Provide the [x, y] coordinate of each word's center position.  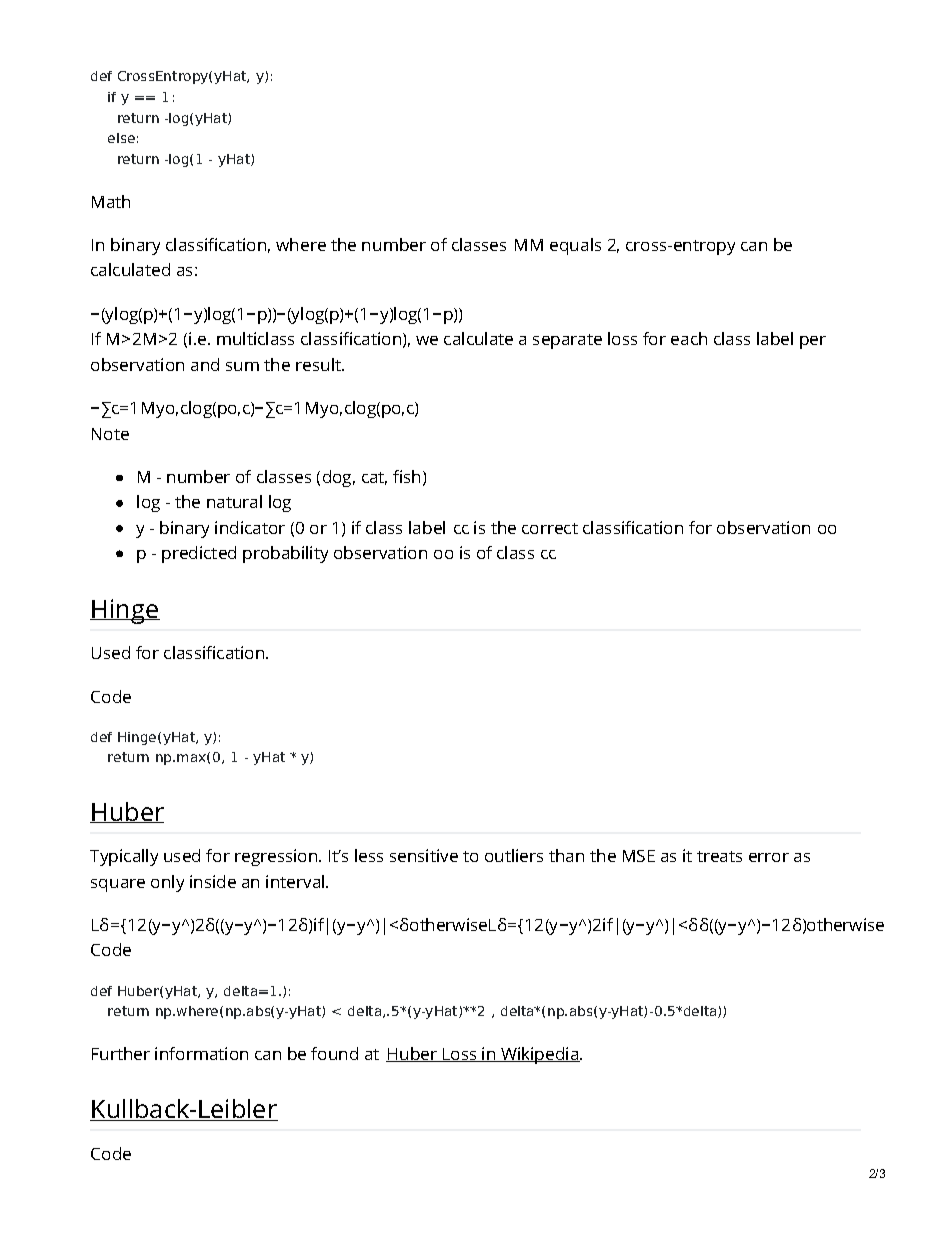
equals [575, 246]
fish [406, 476]
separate [567, 341]
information [201, 1053]
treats [719, 856]
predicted [199, 554]
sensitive [424, 855]
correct [550, 528]
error [769, 857]
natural [234, 501]
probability [285, 554]
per [813, 342]
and [205, 364]
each [689, 338]
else [121, 138]
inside [213, 881]
